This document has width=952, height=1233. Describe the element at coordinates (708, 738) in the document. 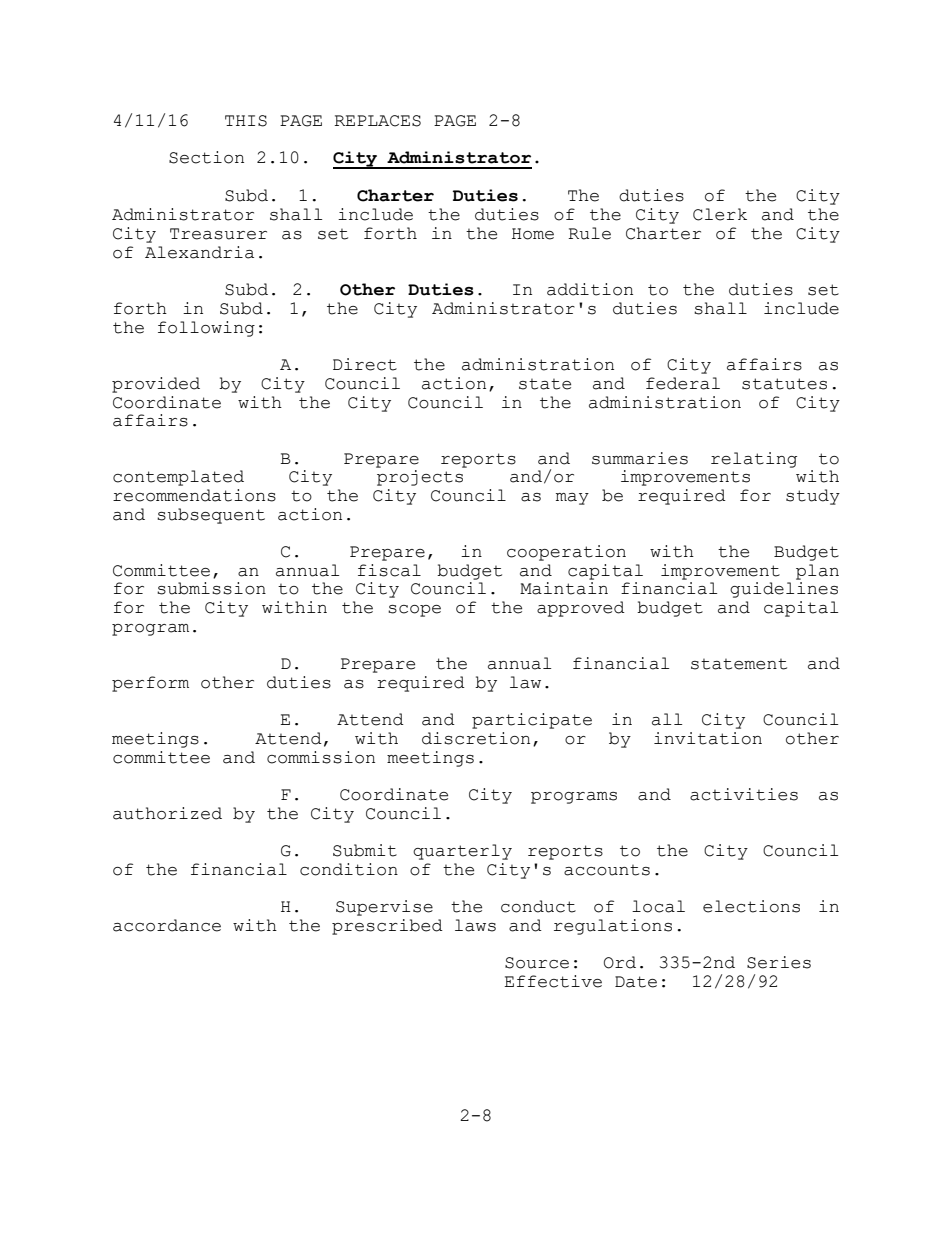

I see `invitation` at that location.
